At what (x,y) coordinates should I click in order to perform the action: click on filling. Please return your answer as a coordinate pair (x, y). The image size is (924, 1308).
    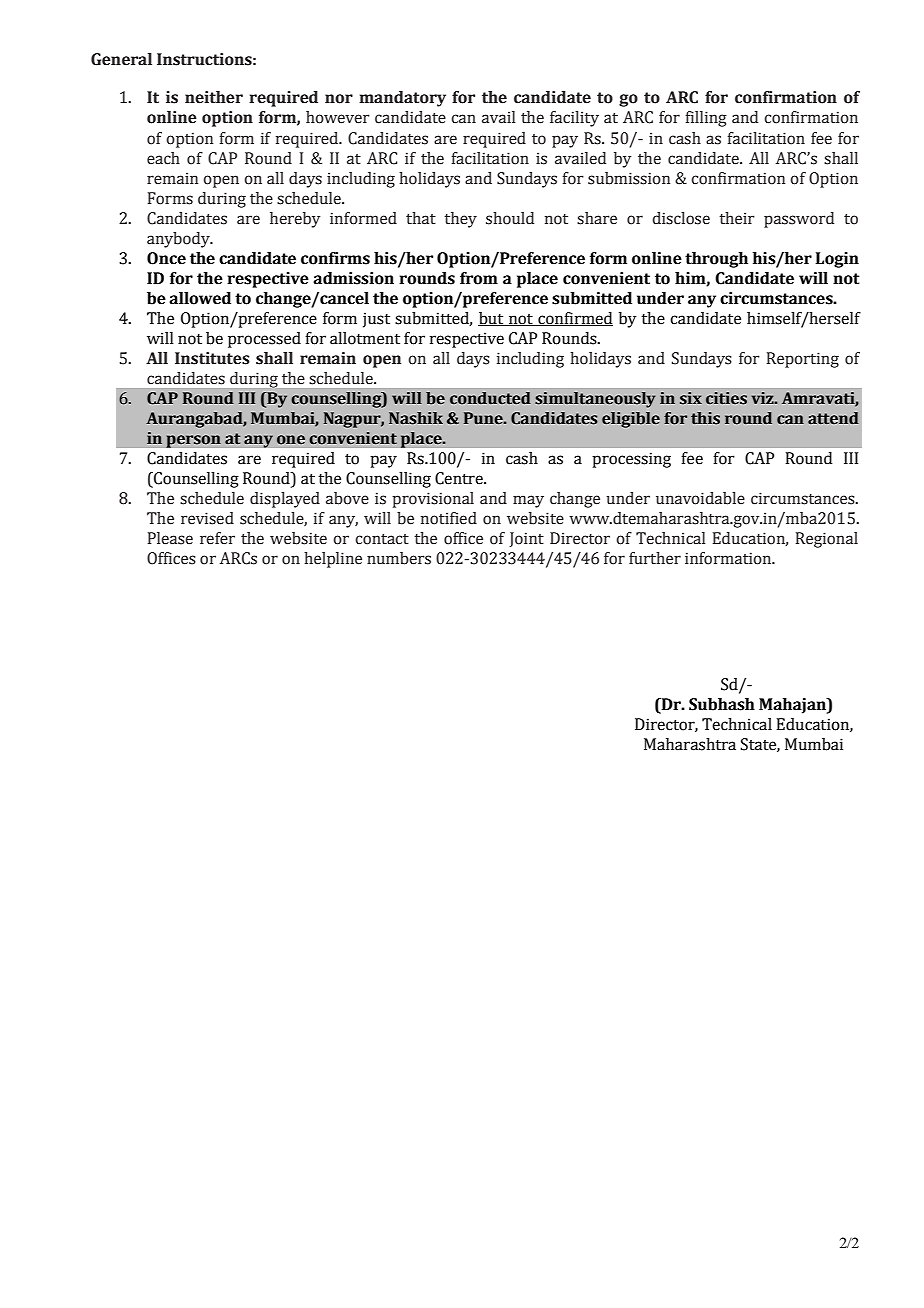
    Looking at the image, I should click on (706, 119).
